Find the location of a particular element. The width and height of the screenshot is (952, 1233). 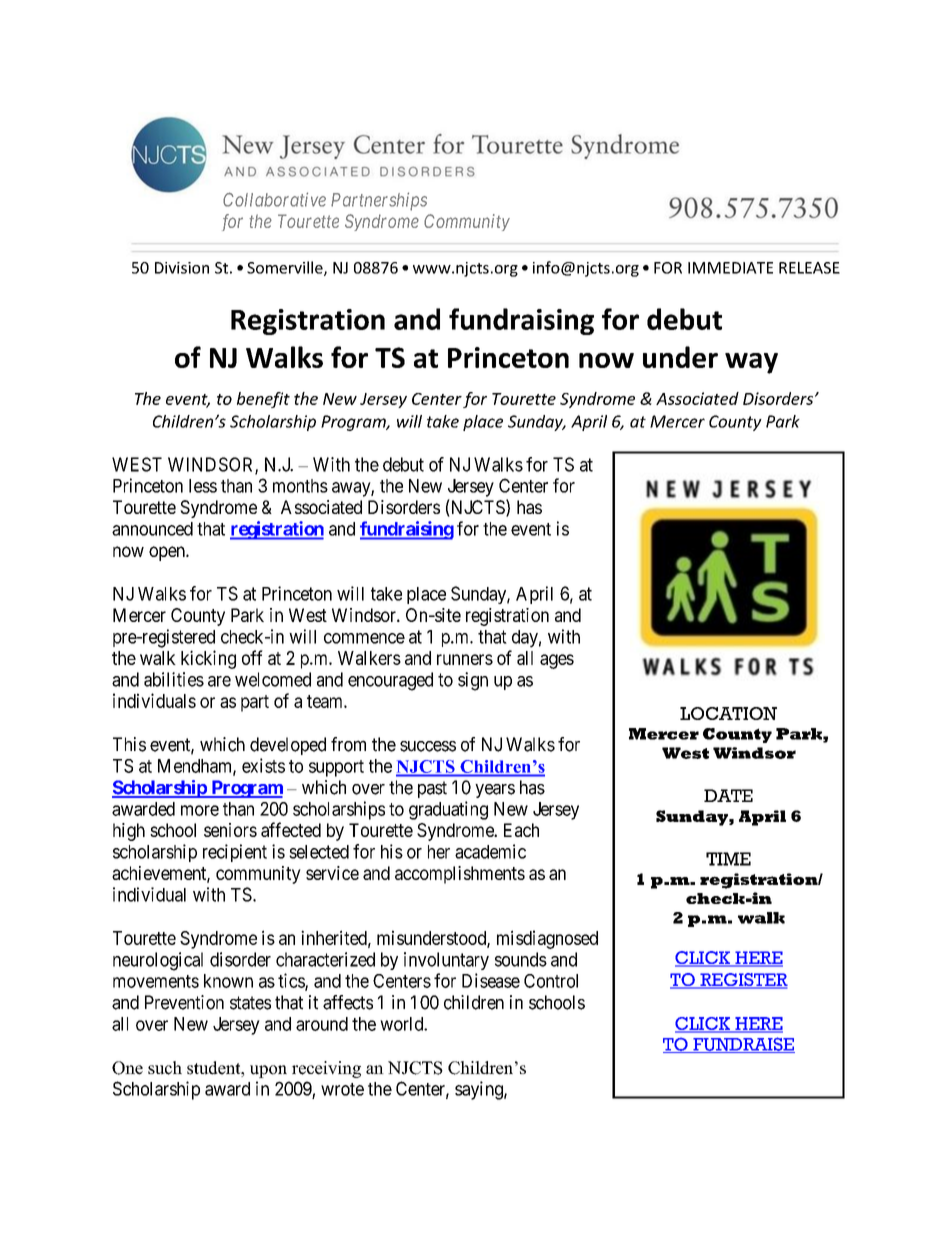

recipient is located at coordinates (235, 853).
